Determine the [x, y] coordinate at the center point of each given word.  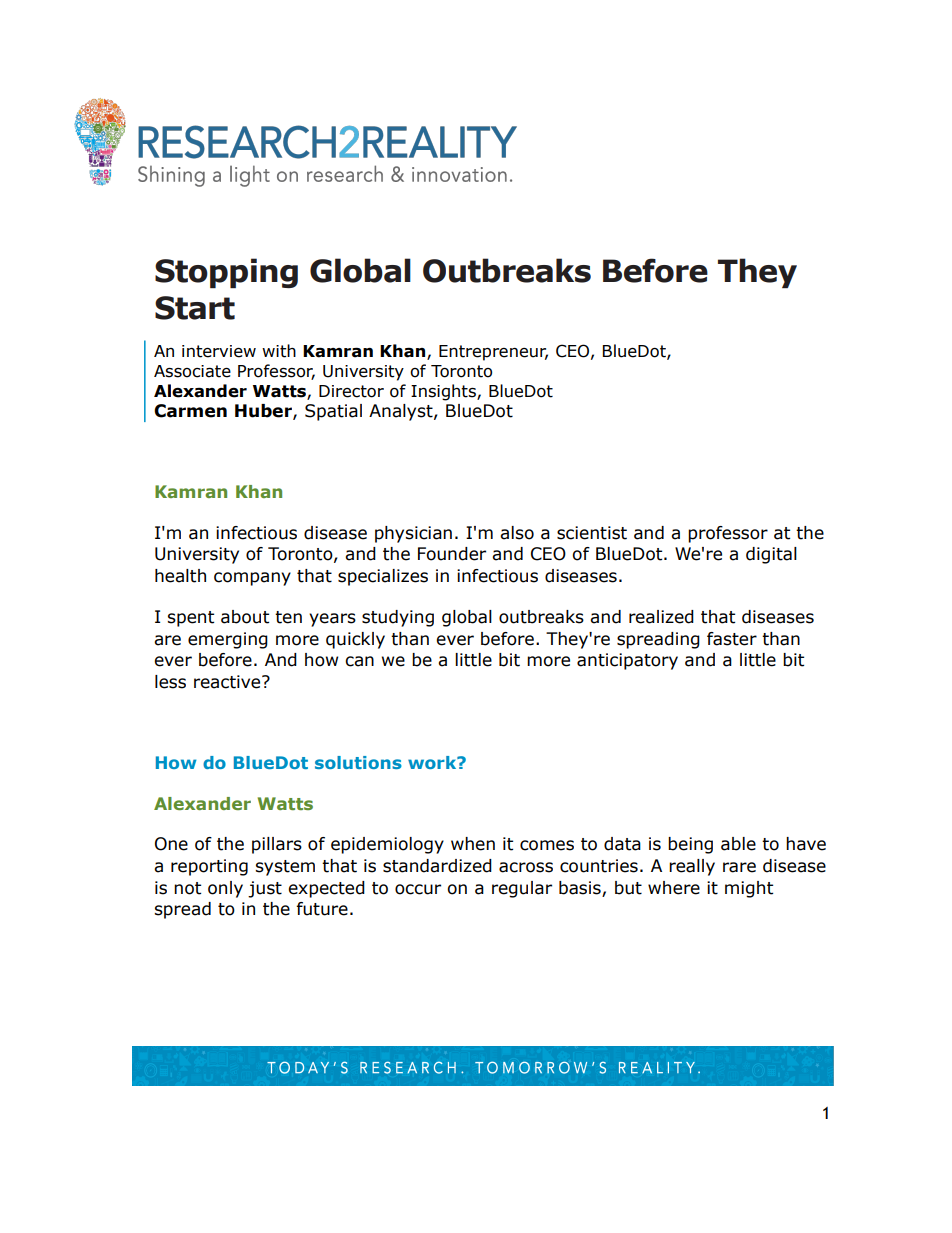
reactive [228, 682]
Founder [452, 554]
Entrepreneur [493, 353]
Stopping [226, 273]
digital [771, 555]
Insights [444, 392]
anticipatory [627, 661]
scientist [592, 533]
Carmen [190, 411]
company [252, 579]
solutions [358, 762]
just [265, 889]
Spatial [333, 412]
